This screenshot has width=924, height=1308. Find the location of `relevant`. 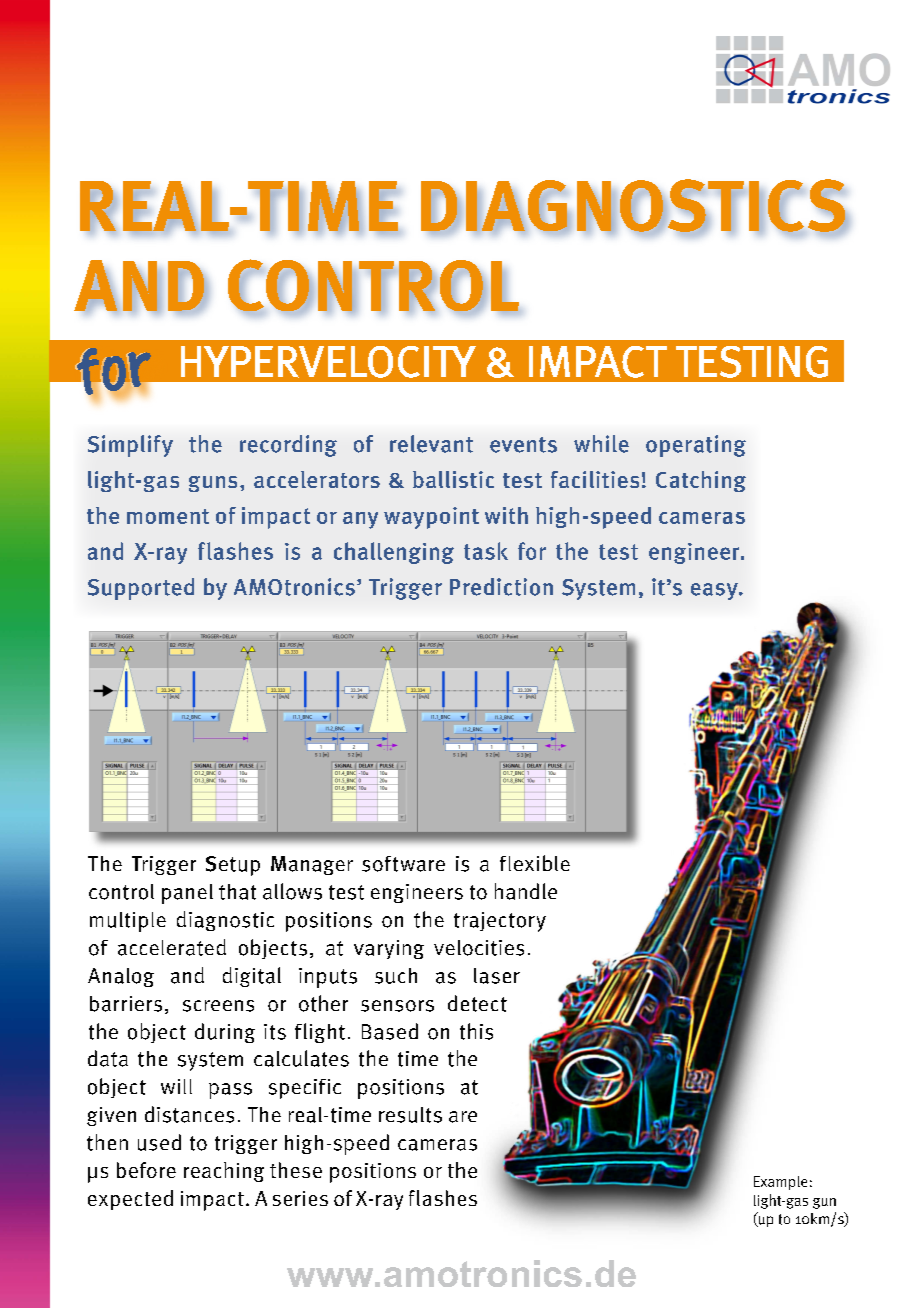

relevant is located at coordinates (431, 444).
